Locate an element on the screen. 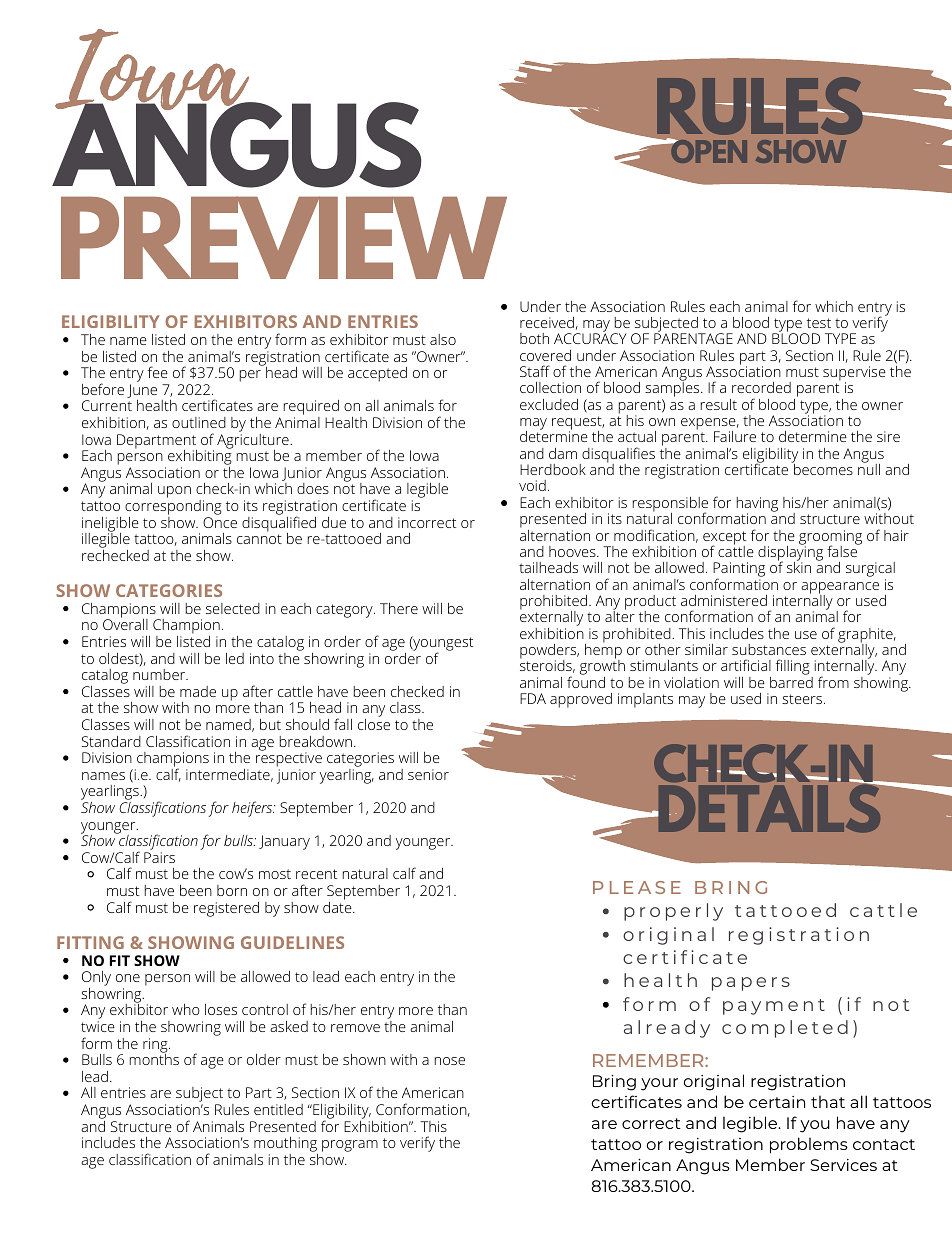 The height and width of the screenshot is (1233, 952). received is located at coordinates (547, 322).
